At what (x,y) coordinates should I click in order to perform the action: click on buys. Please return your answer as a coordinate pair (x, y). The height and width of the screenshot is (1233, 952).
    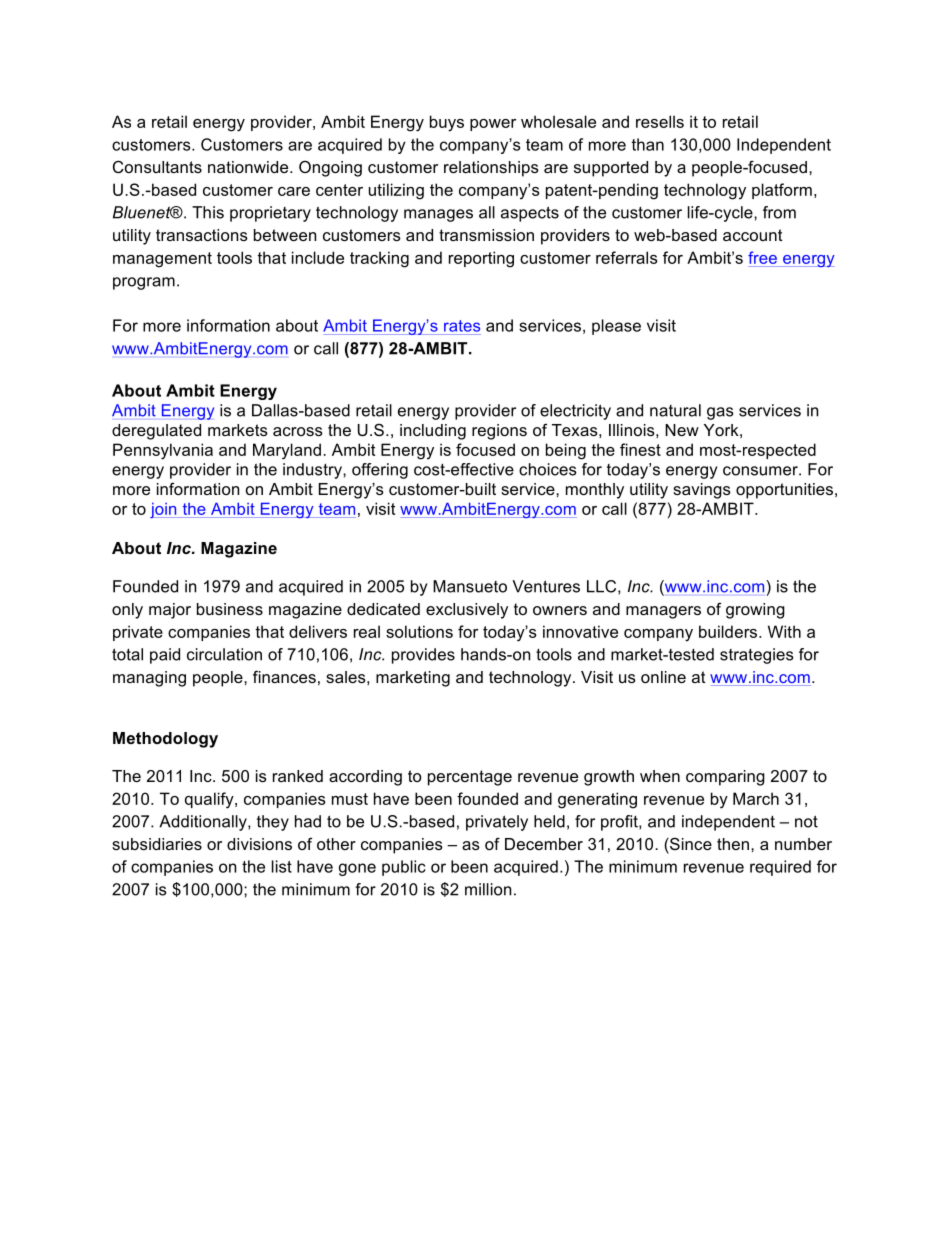
    Looking at the image, I should click on (447, 123).
